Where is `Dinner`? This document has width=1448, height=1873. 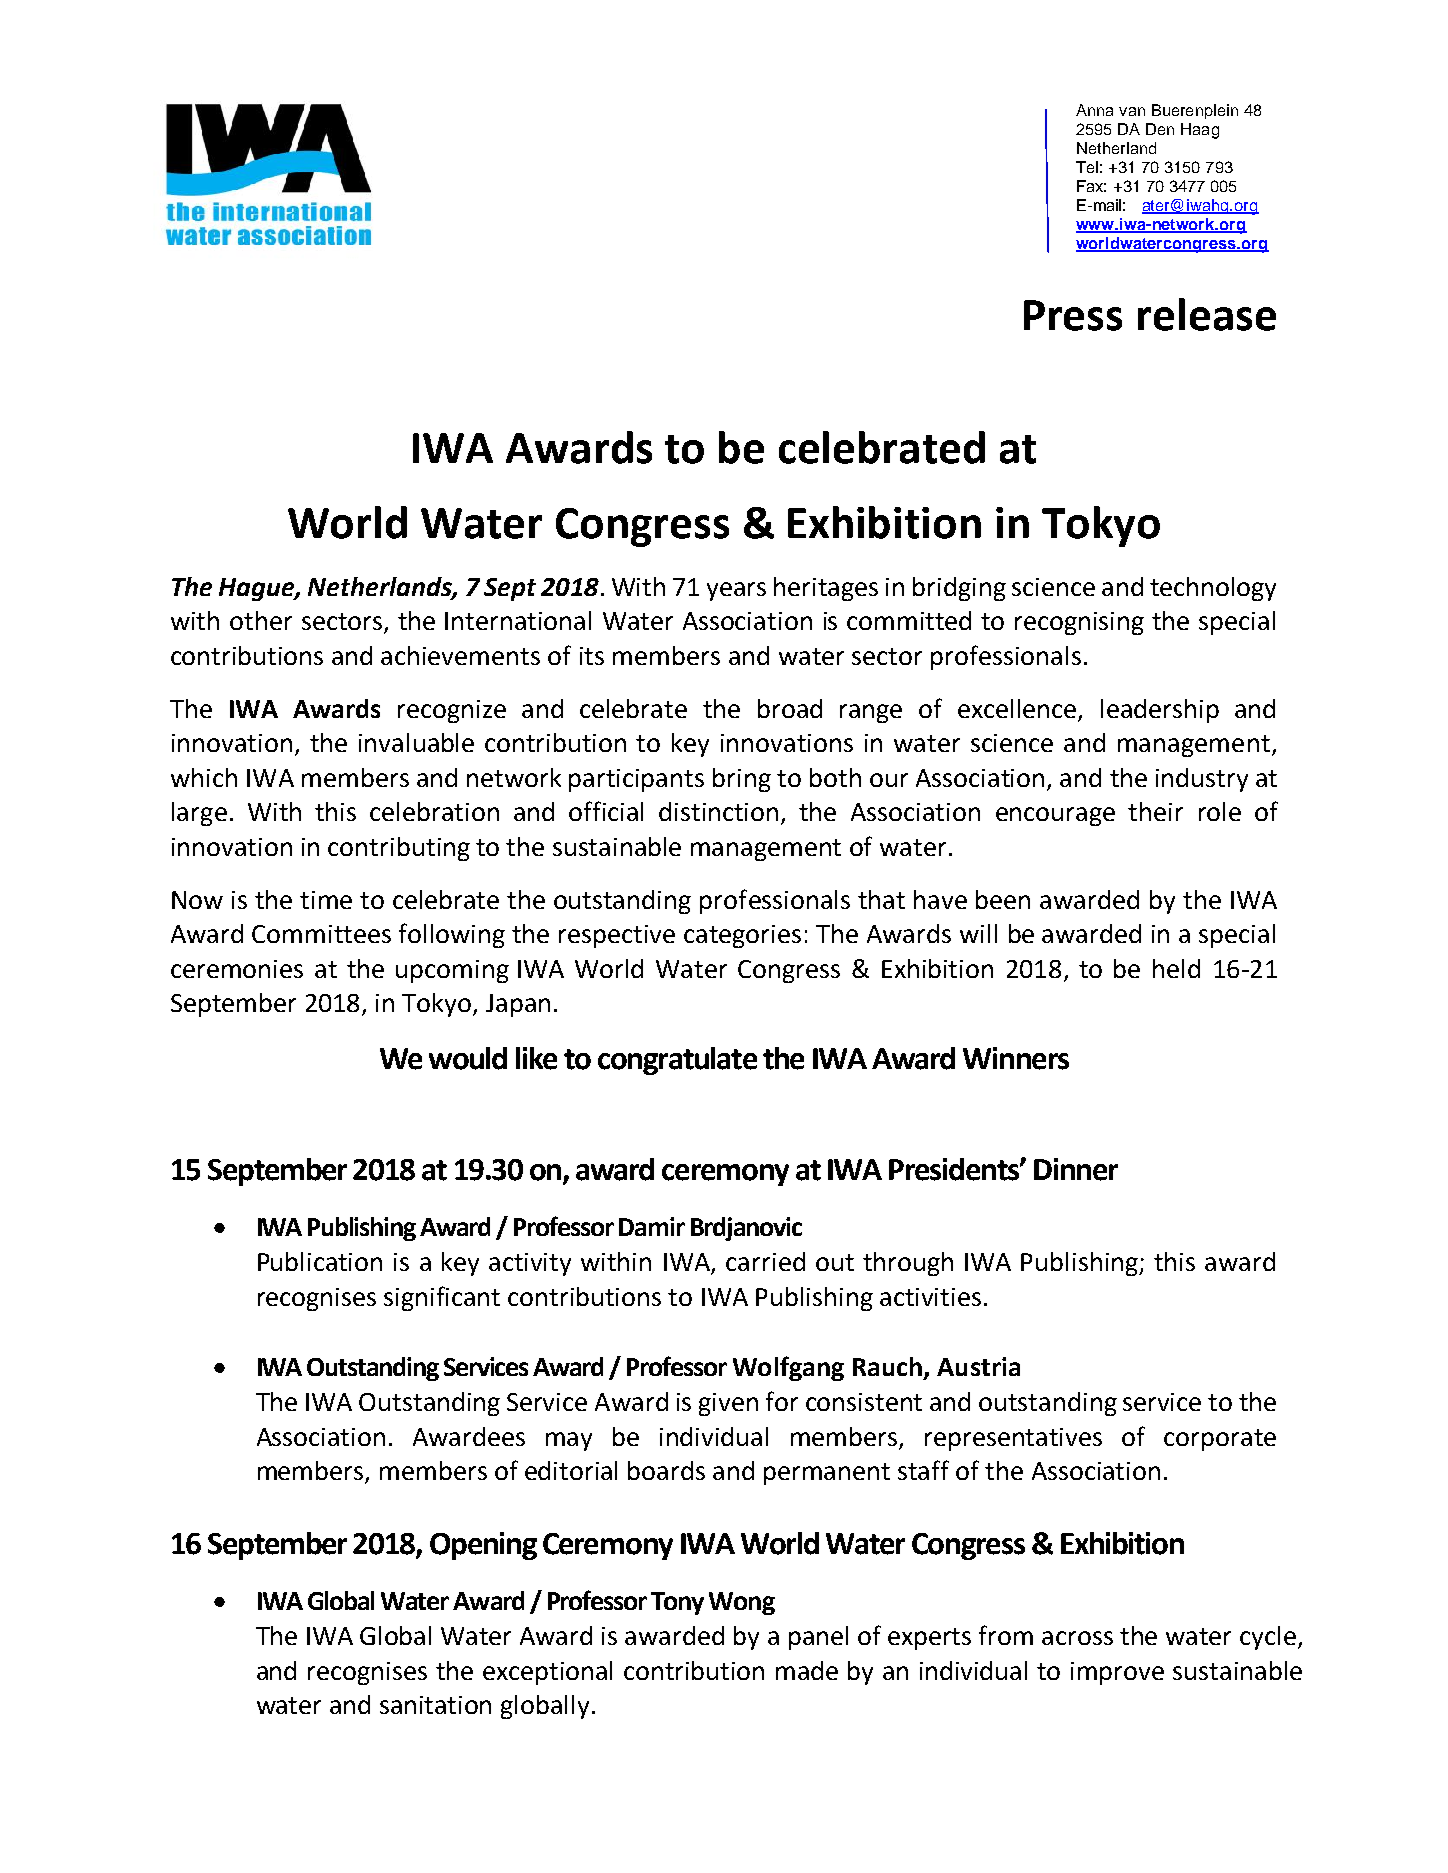
Dinner is located at coordinates (1076, 1169).
